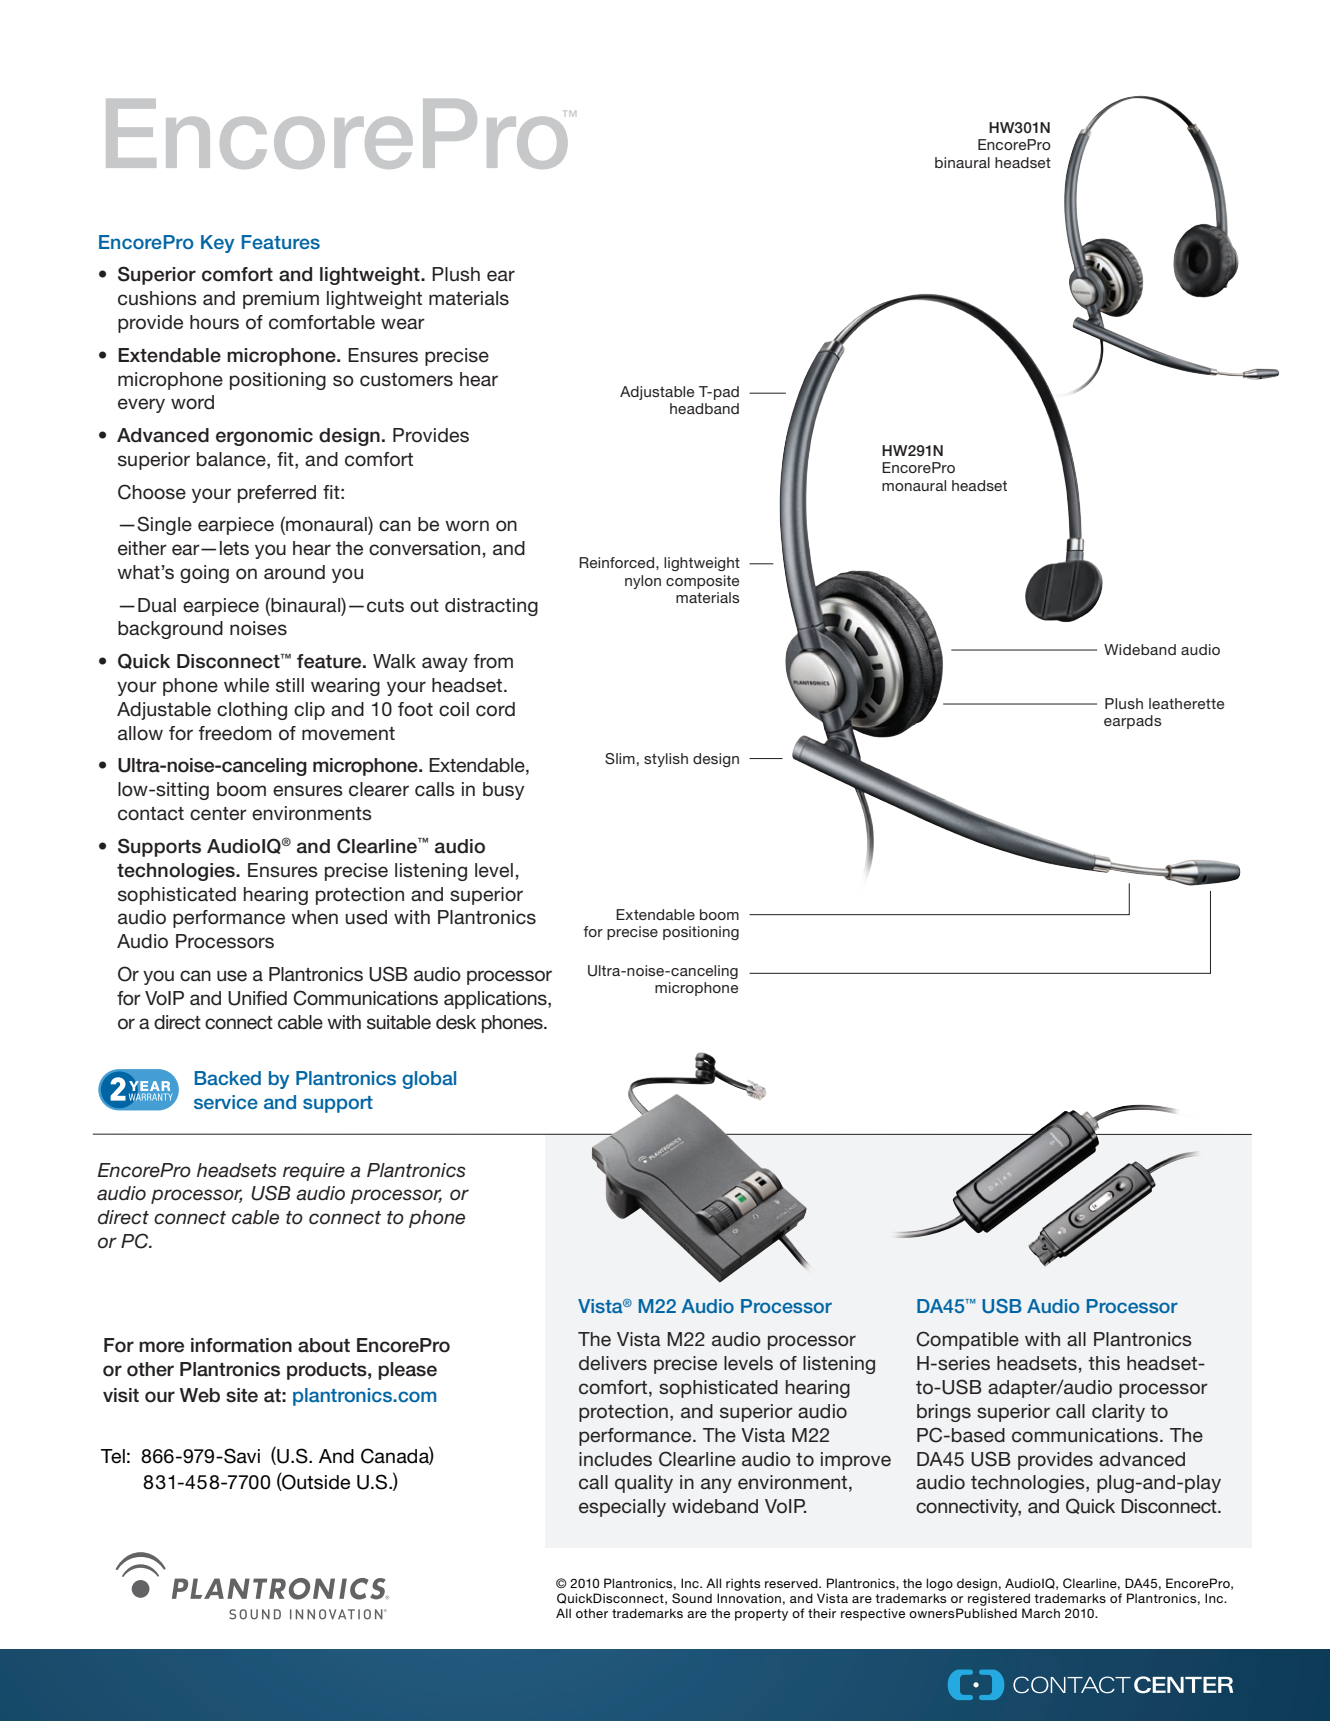  I want to click on headband, so click(704, 408).
